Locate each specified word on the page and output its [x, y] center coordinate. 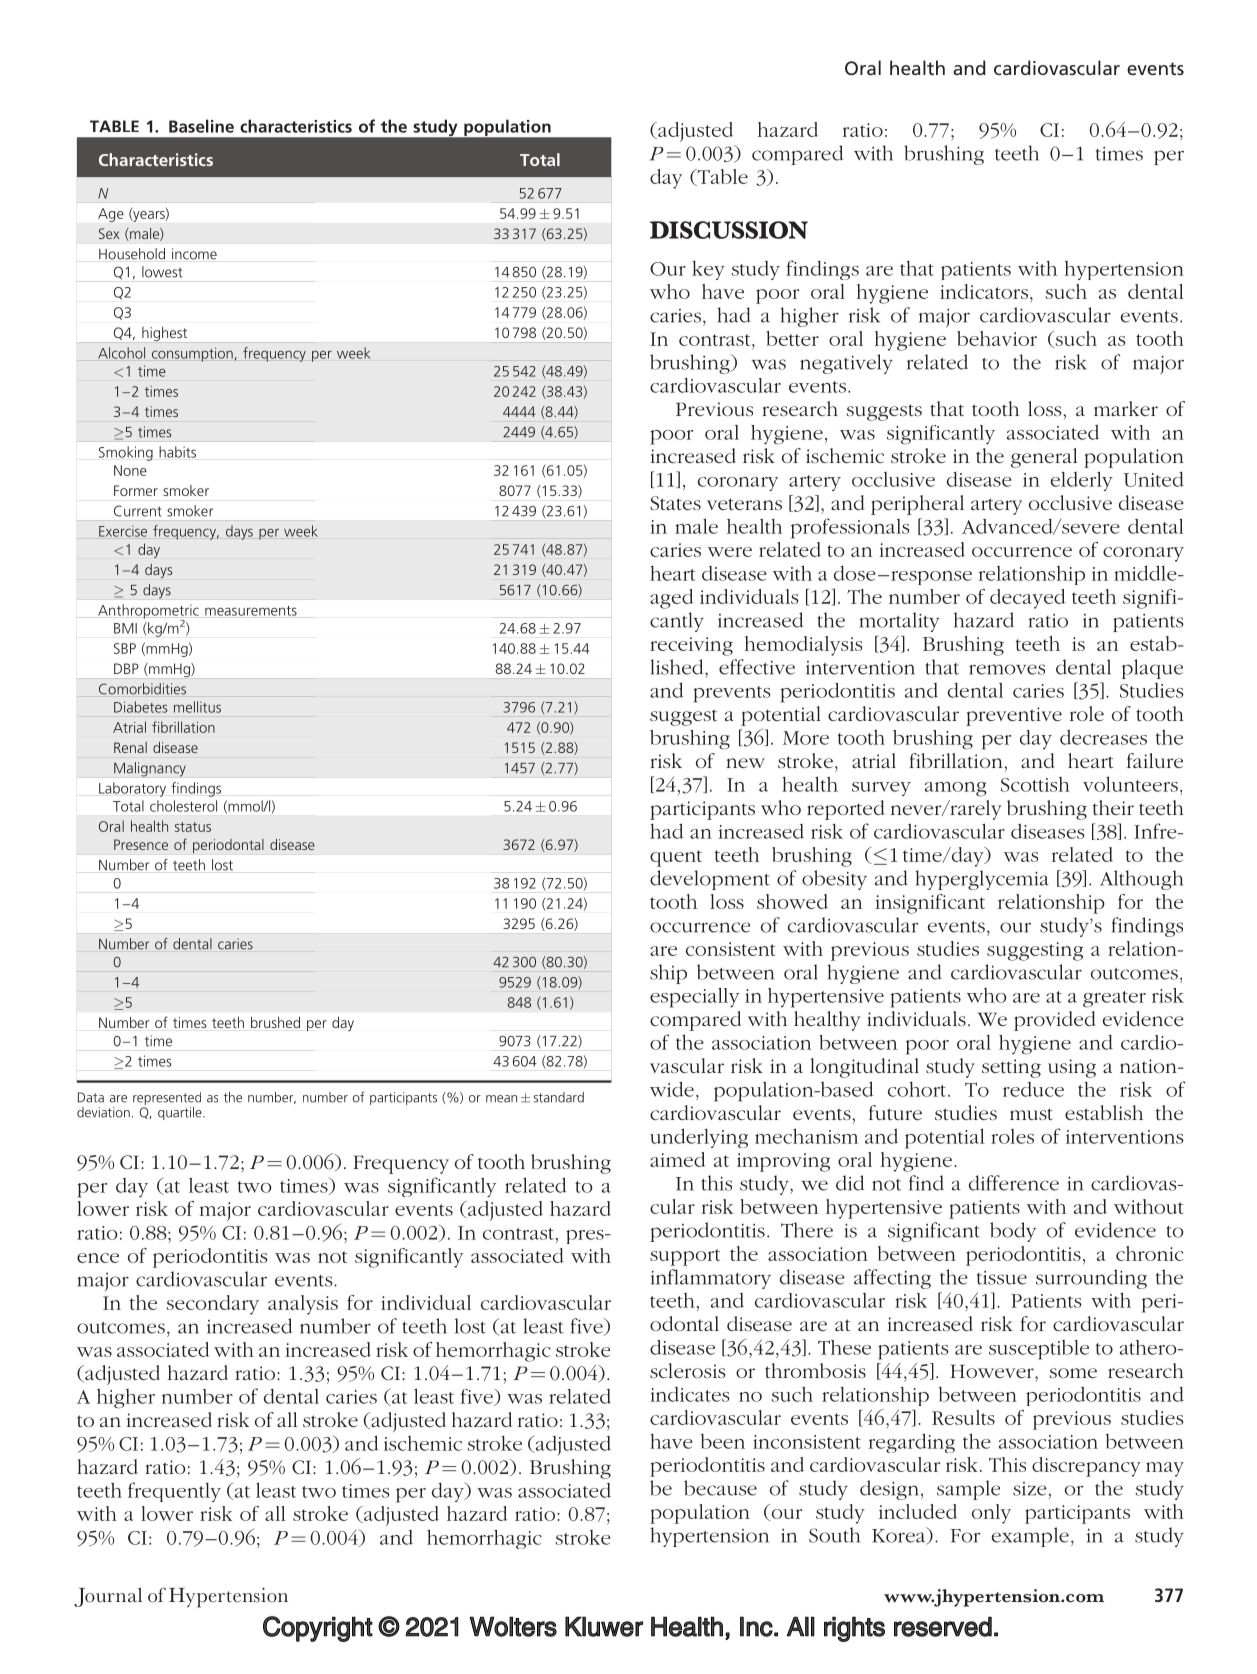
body [1013, 1232]
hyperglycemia [982, 880]
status [193, 827]
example [1030, 1537]
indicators [984, 291]
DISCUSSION [729, 230]
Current [138, 511]
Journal [108, 1597]
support [685, 1257]
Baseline [201, 126]
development [710, 880]
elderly [1082, 481]
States [675, 503]
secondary [212, 1305]
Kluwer [604, 1626]
